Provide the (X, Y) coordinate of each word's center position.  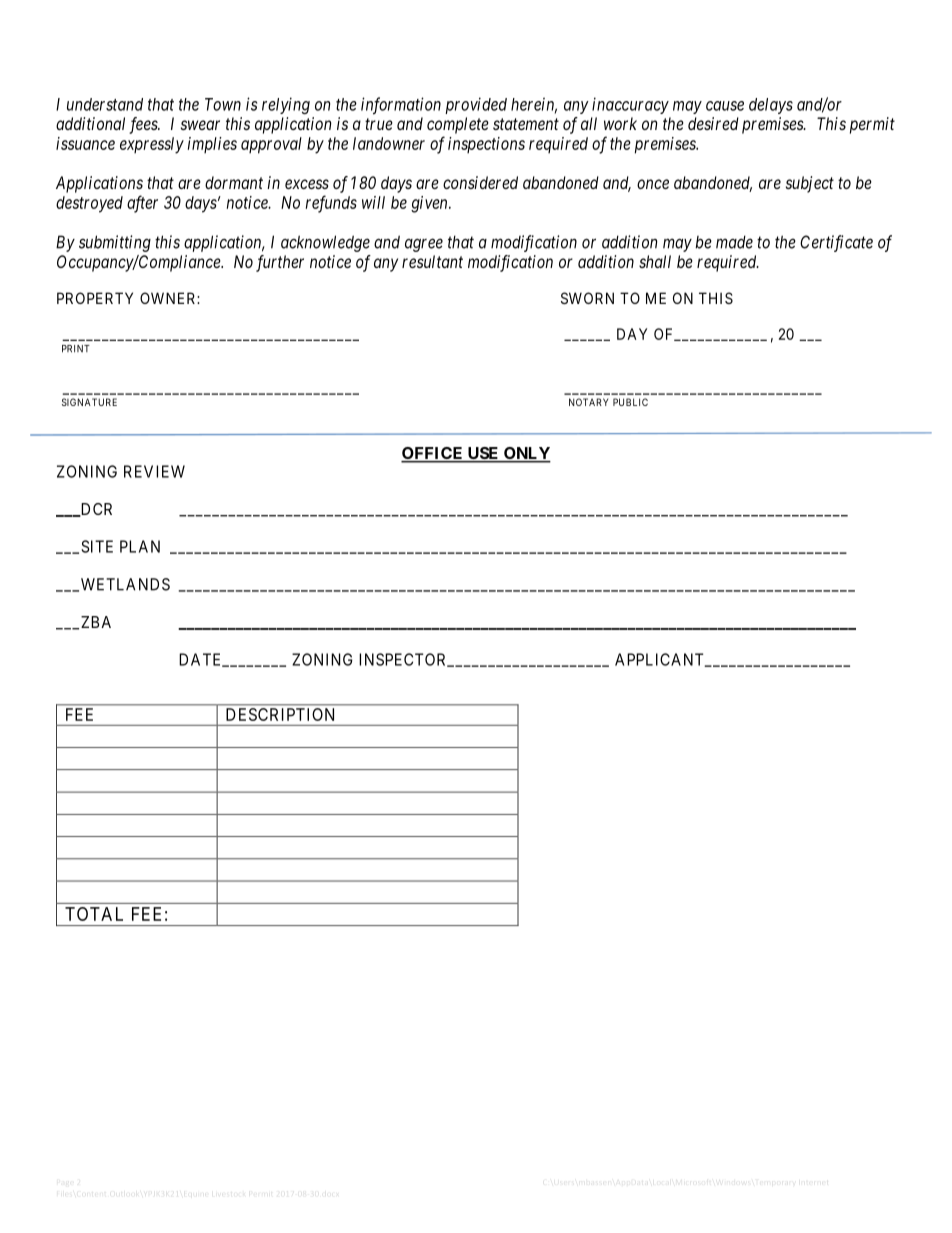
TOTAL (94, 914)
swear (200, 125)
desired (713, 123)
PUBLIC (630, 402)
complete (458, 125)
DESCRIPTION (280, 714)
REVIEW (154, 471)
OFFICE (433, 454)
